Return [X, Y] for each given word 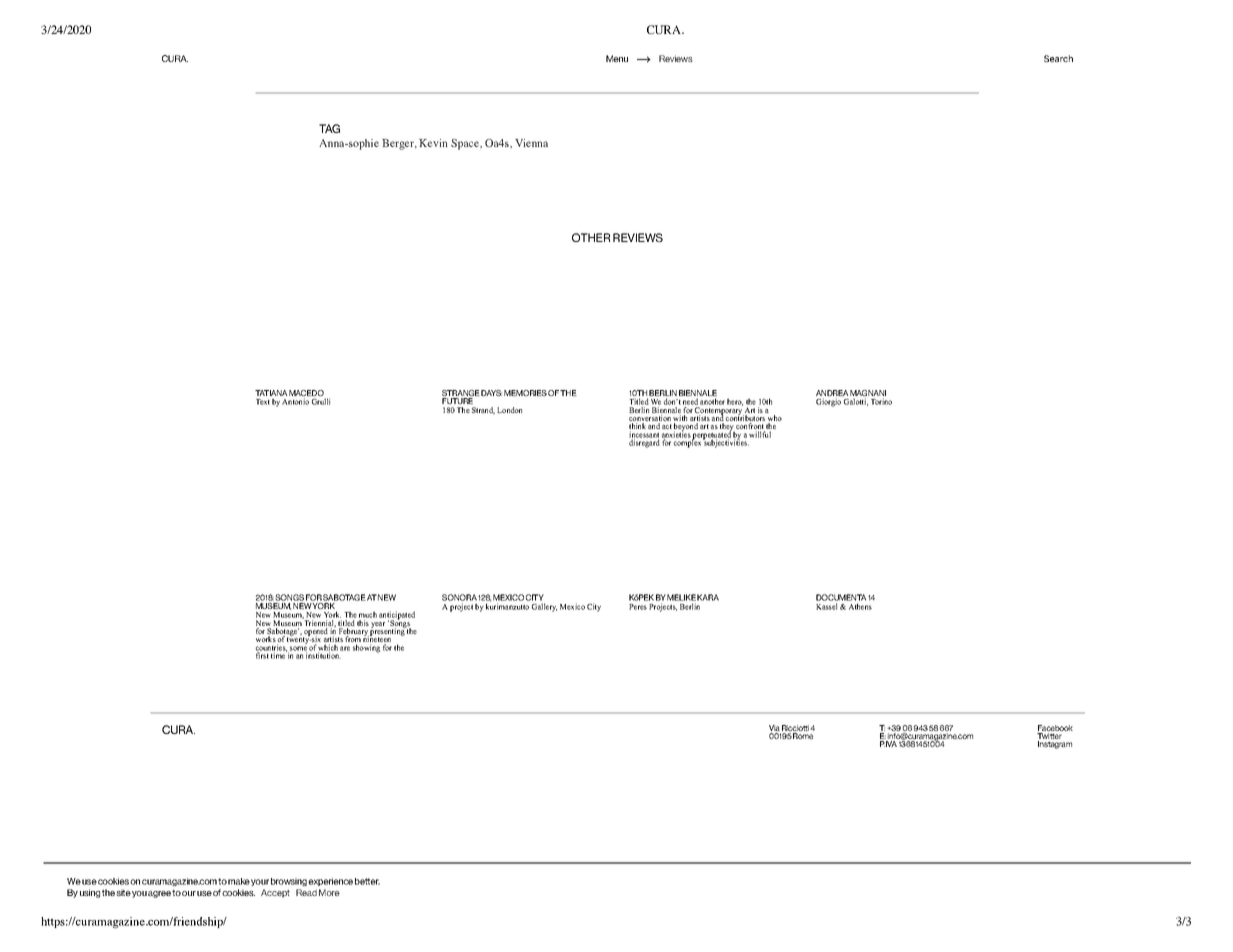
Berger [399, 144]
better [367, 881]
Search [1058, 58]
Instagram [1055, 745]
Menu [617, 58]
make [239, 881]
